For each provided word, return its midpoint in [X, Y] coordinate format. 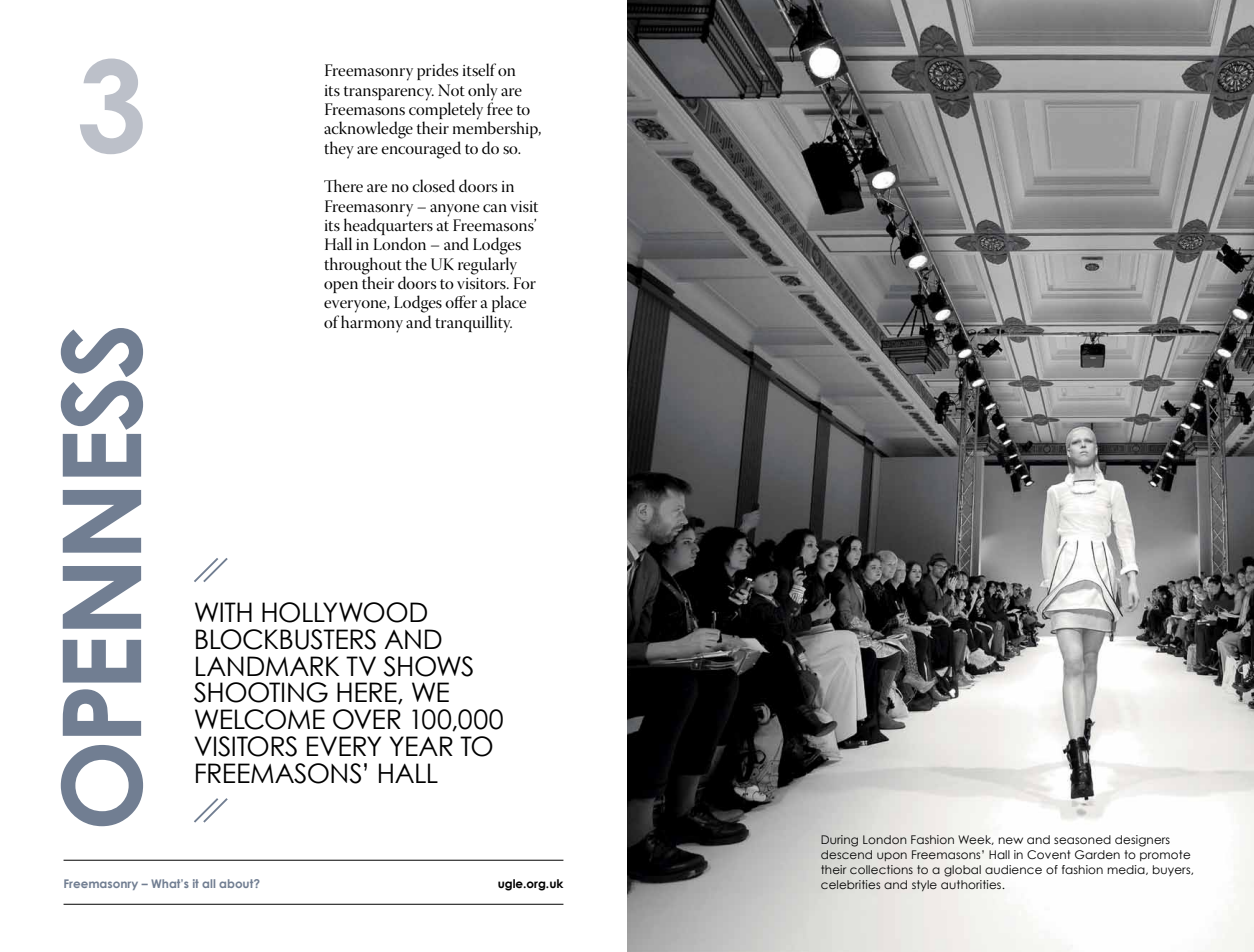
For [525, 283]
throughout [363, 266]
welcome [260, 719]
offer [461, 302]
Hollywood [344, 612]
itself [479, 69]
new [1010, 840]
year [421, 746]
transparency [389, 93]
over [367, 719]
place [509, 303]
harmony [372, 324]
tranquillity [473, 324]
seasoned [1082, 839]
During [839, 841]
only [483, 92]
